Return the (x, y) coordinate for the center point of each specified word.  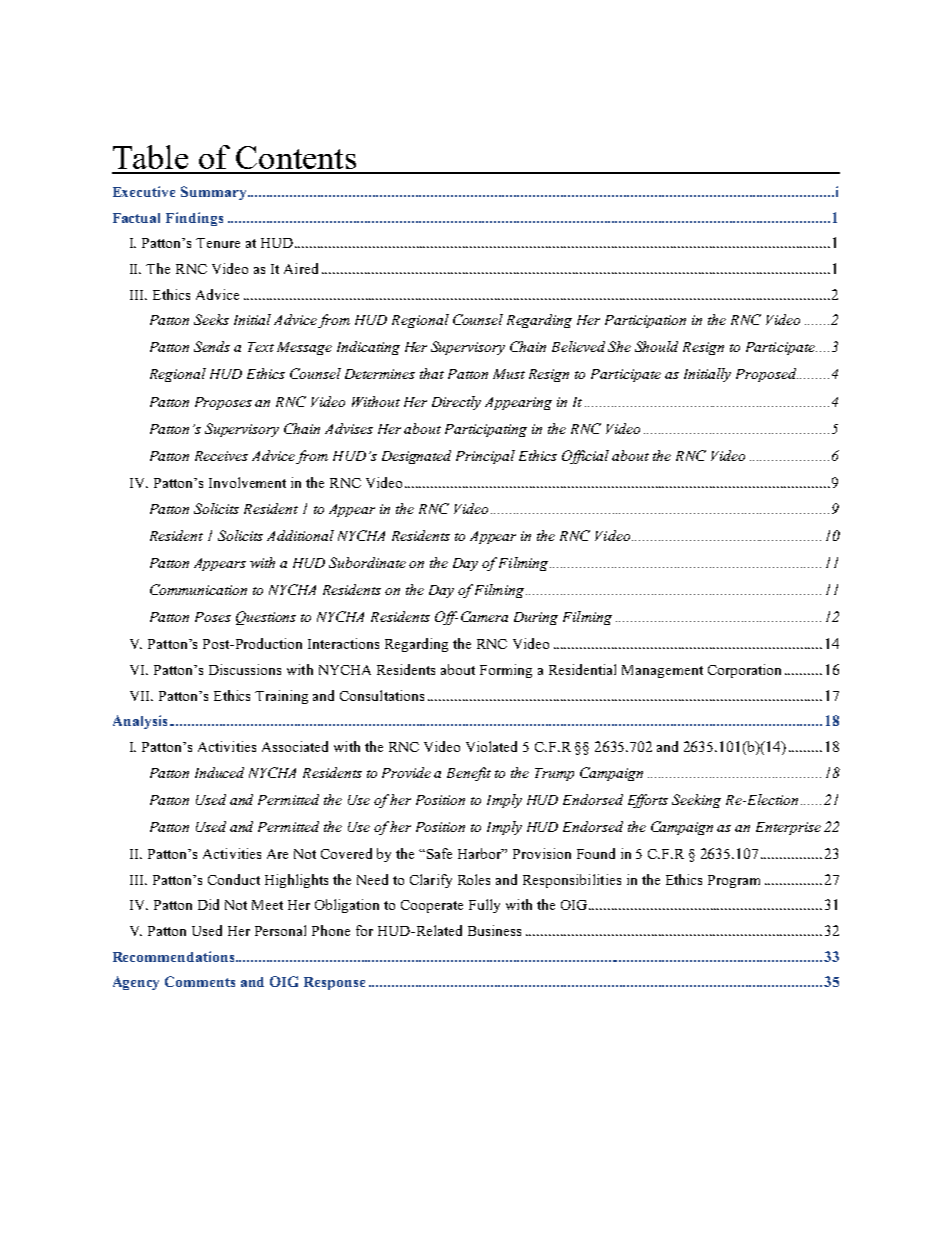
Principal (485, 457)
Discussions (245, 669)
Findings (194, 219)
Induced (219, 772)
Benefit (469, 774)
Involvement (247, 482)
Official (585, 457)
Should (656, 346)
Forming (506, 671)
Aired (301, 268)
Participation (645, 321)
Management (662, 671)
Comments (200, 981)
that (432, 373)
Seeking (696, 801)
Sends (212, 346)
